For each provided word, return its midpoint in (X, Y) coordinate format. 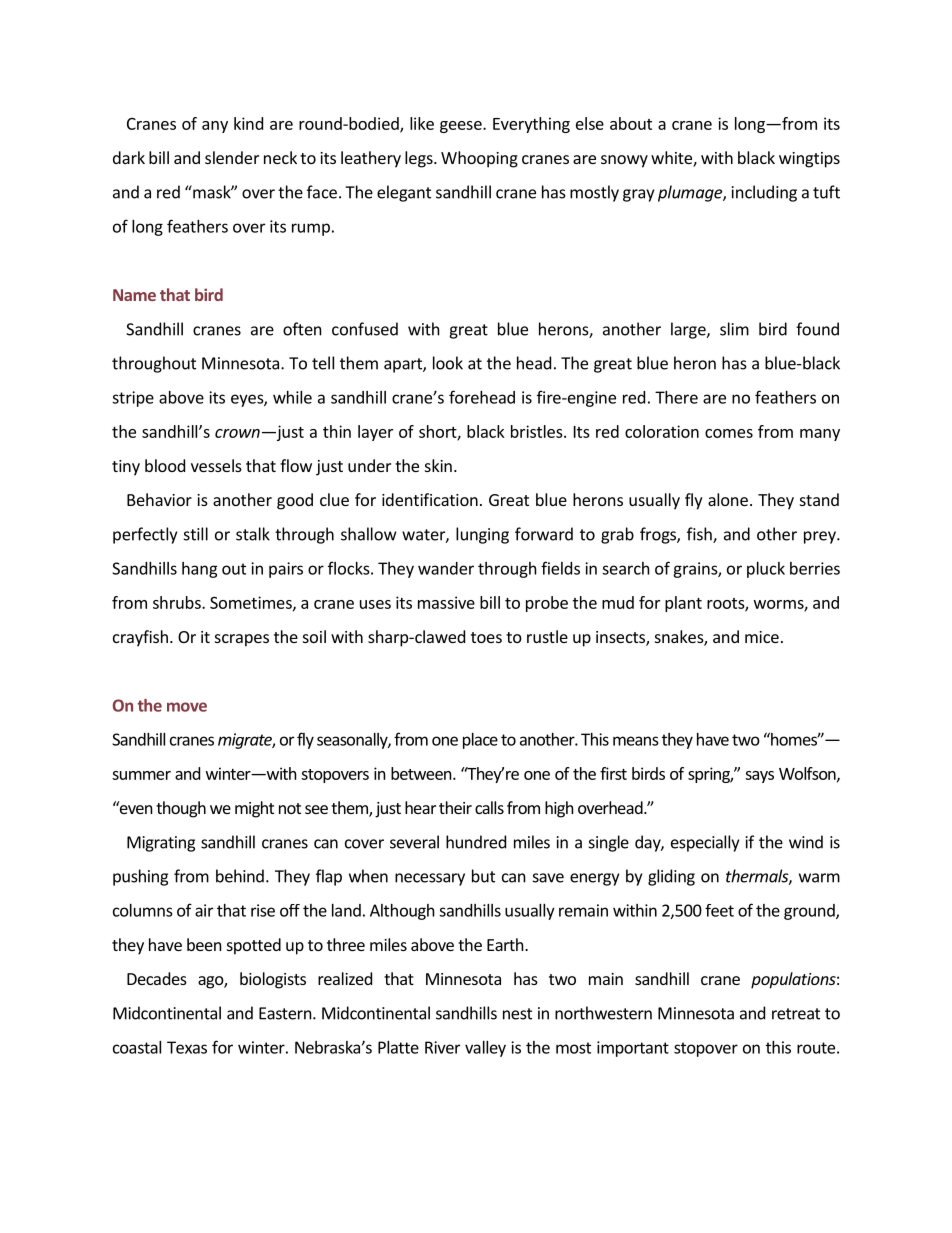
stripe (133, 399)
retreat (796, 1014)
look (448, 363)
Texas (187, 1047)
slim (734, 329)
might (254, 809)
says (759, 777)
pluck (766, 570)
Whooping (479, 159)
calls (489, 807)
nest (517, 1014)
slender (232, 157)
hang (200, 570)
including (764, 193)
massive (446, 602)
